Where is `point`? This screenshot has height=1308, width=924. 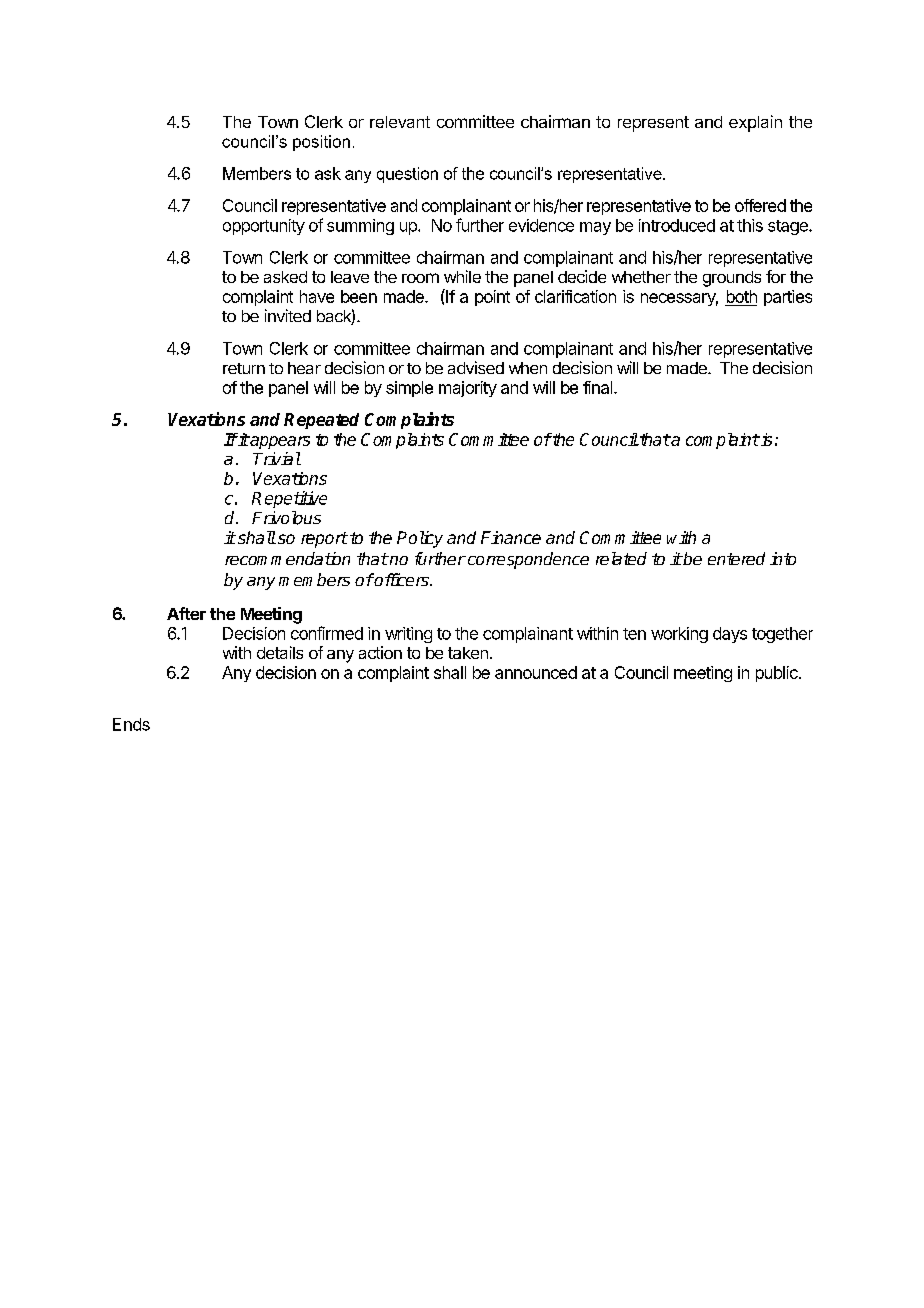 point is located at coordinates (492, 298).
